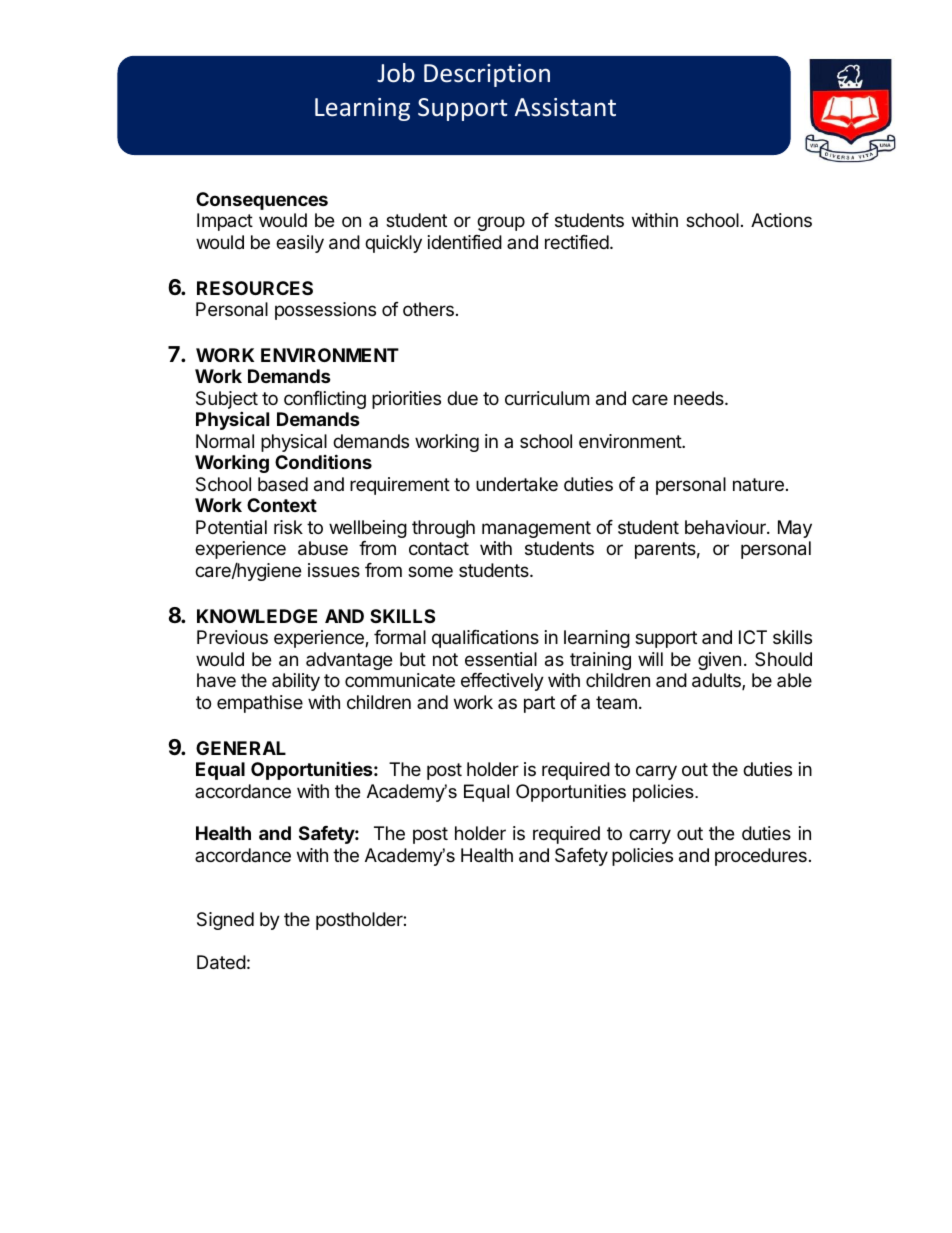 The height and width of the image is (1233, 952). I want to click on essential, so click(501, 659).
